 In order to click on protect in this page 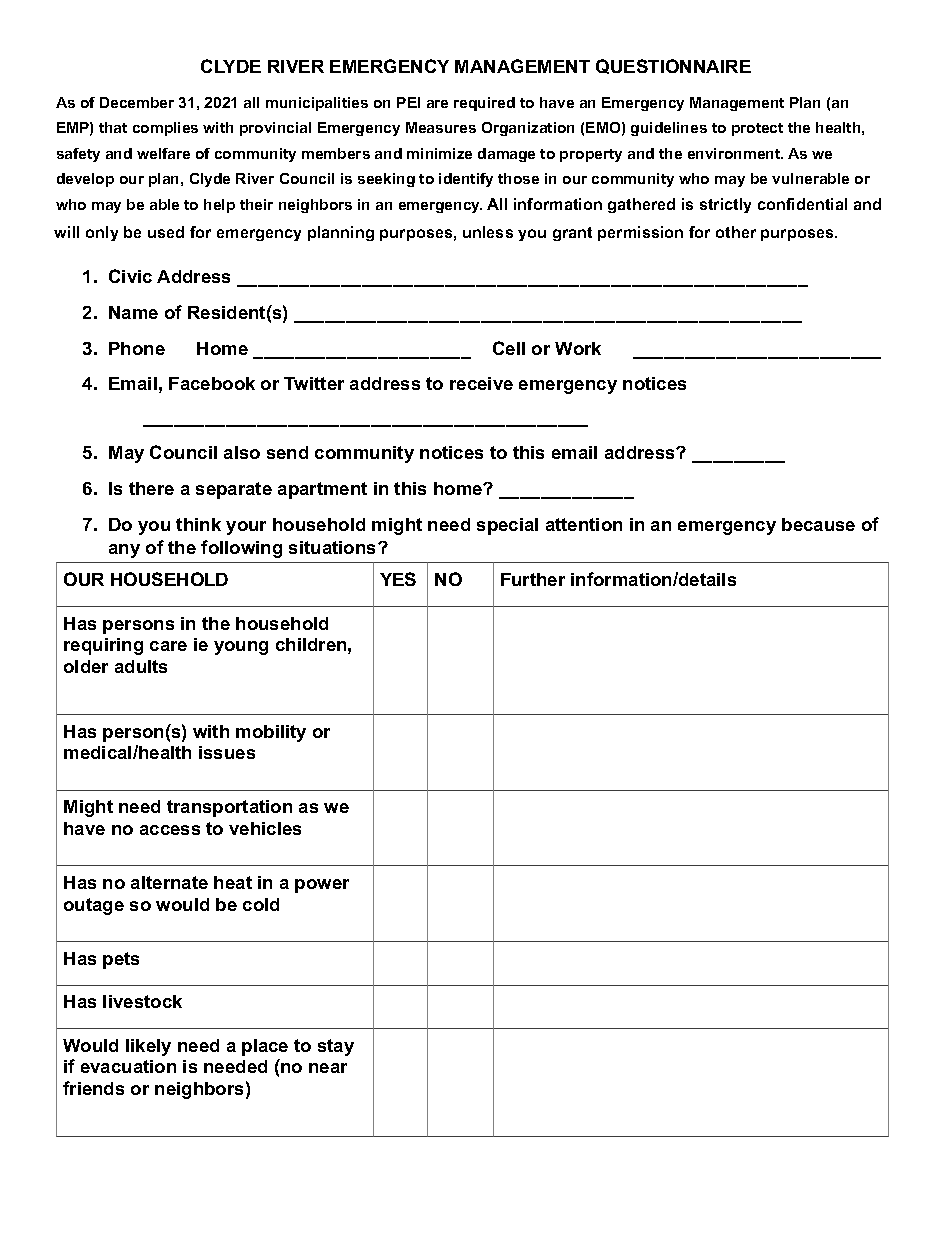, I will do `click(757, 129)`.
